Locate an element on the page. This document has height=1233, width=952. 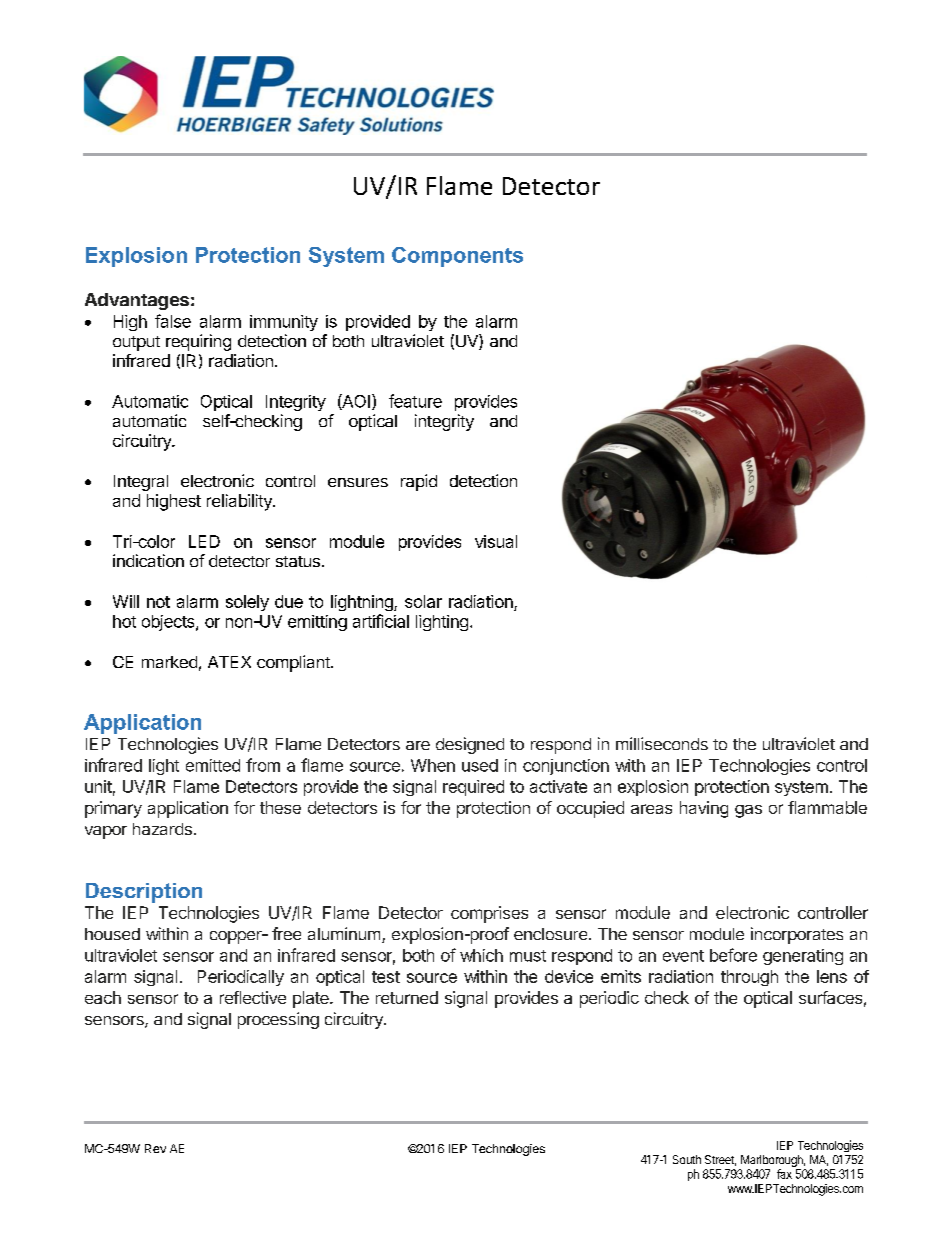
before is located at coordinates (733, 955).
